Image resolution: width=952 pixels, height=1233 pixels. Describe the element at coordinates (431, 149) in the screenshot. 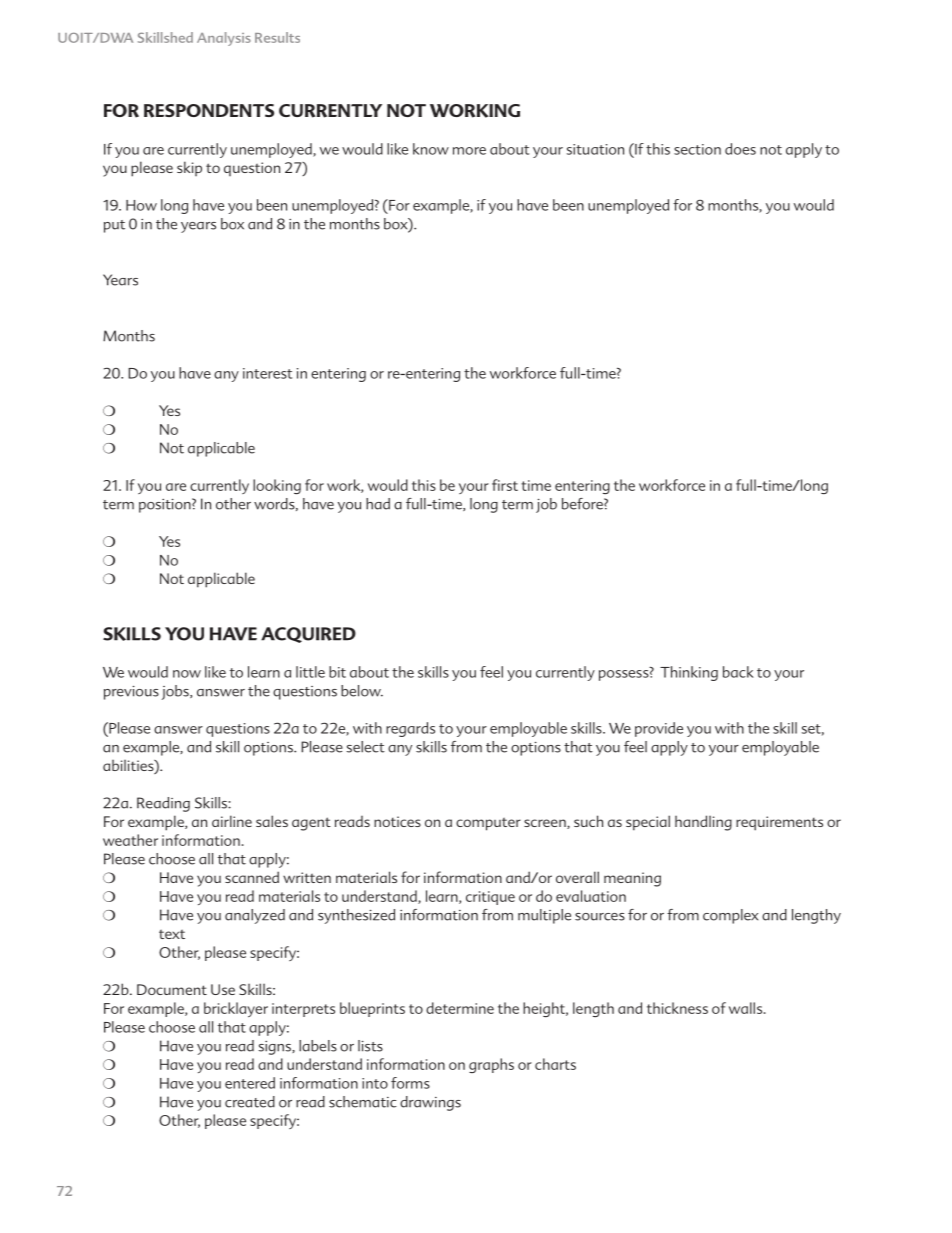

I see `know` at that location.
